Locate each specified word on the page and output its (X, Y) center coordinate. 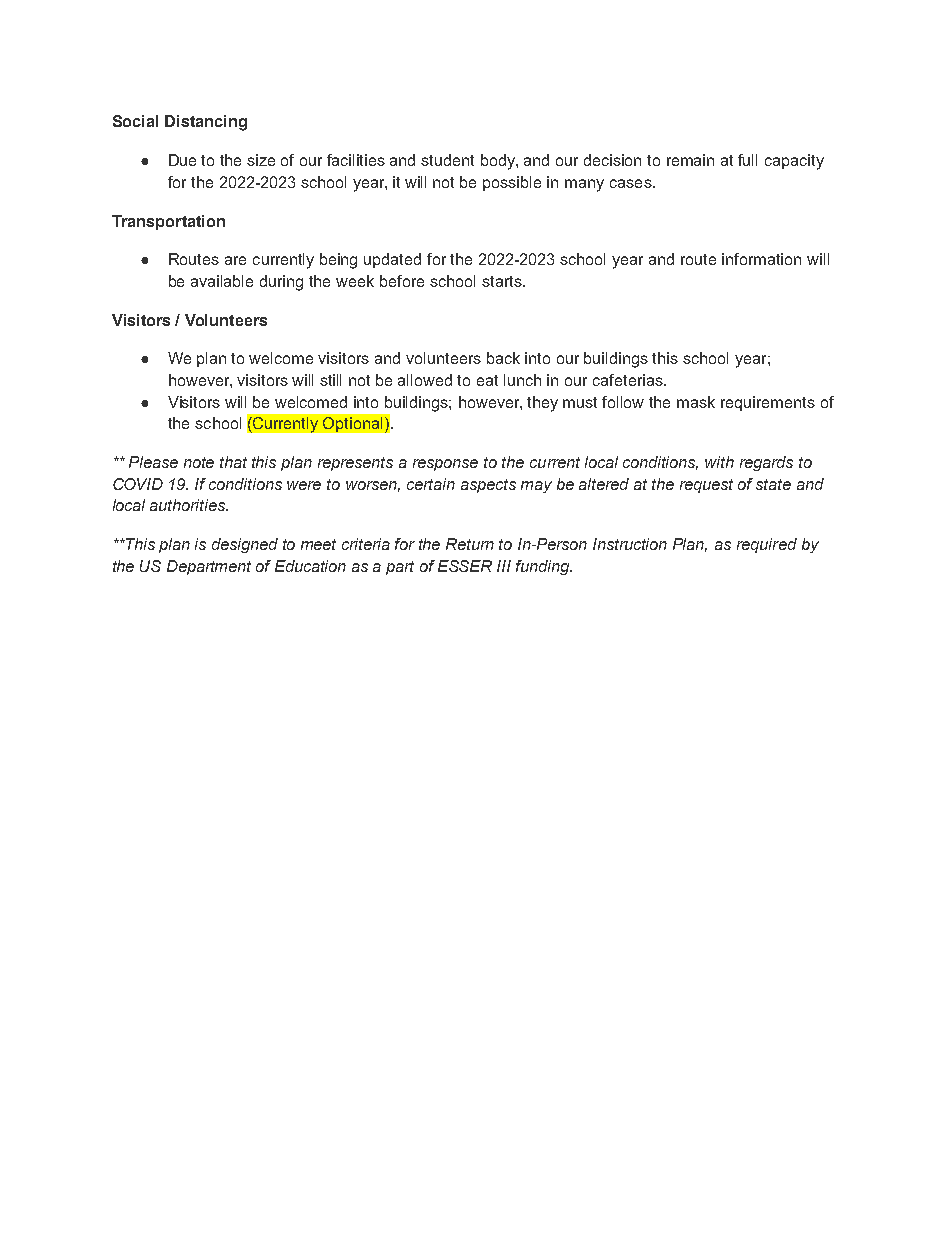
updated (392, 260)
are (235, 260)
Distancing (206, 123)
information (761, 259)
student (447, 160)
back (503, 358)
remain (690, 160)
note (199, 462)
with (719, 462)
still (330, 380)
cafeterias (629, 380)
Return (470, 544)
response (445, 465)
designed (245, 545)
